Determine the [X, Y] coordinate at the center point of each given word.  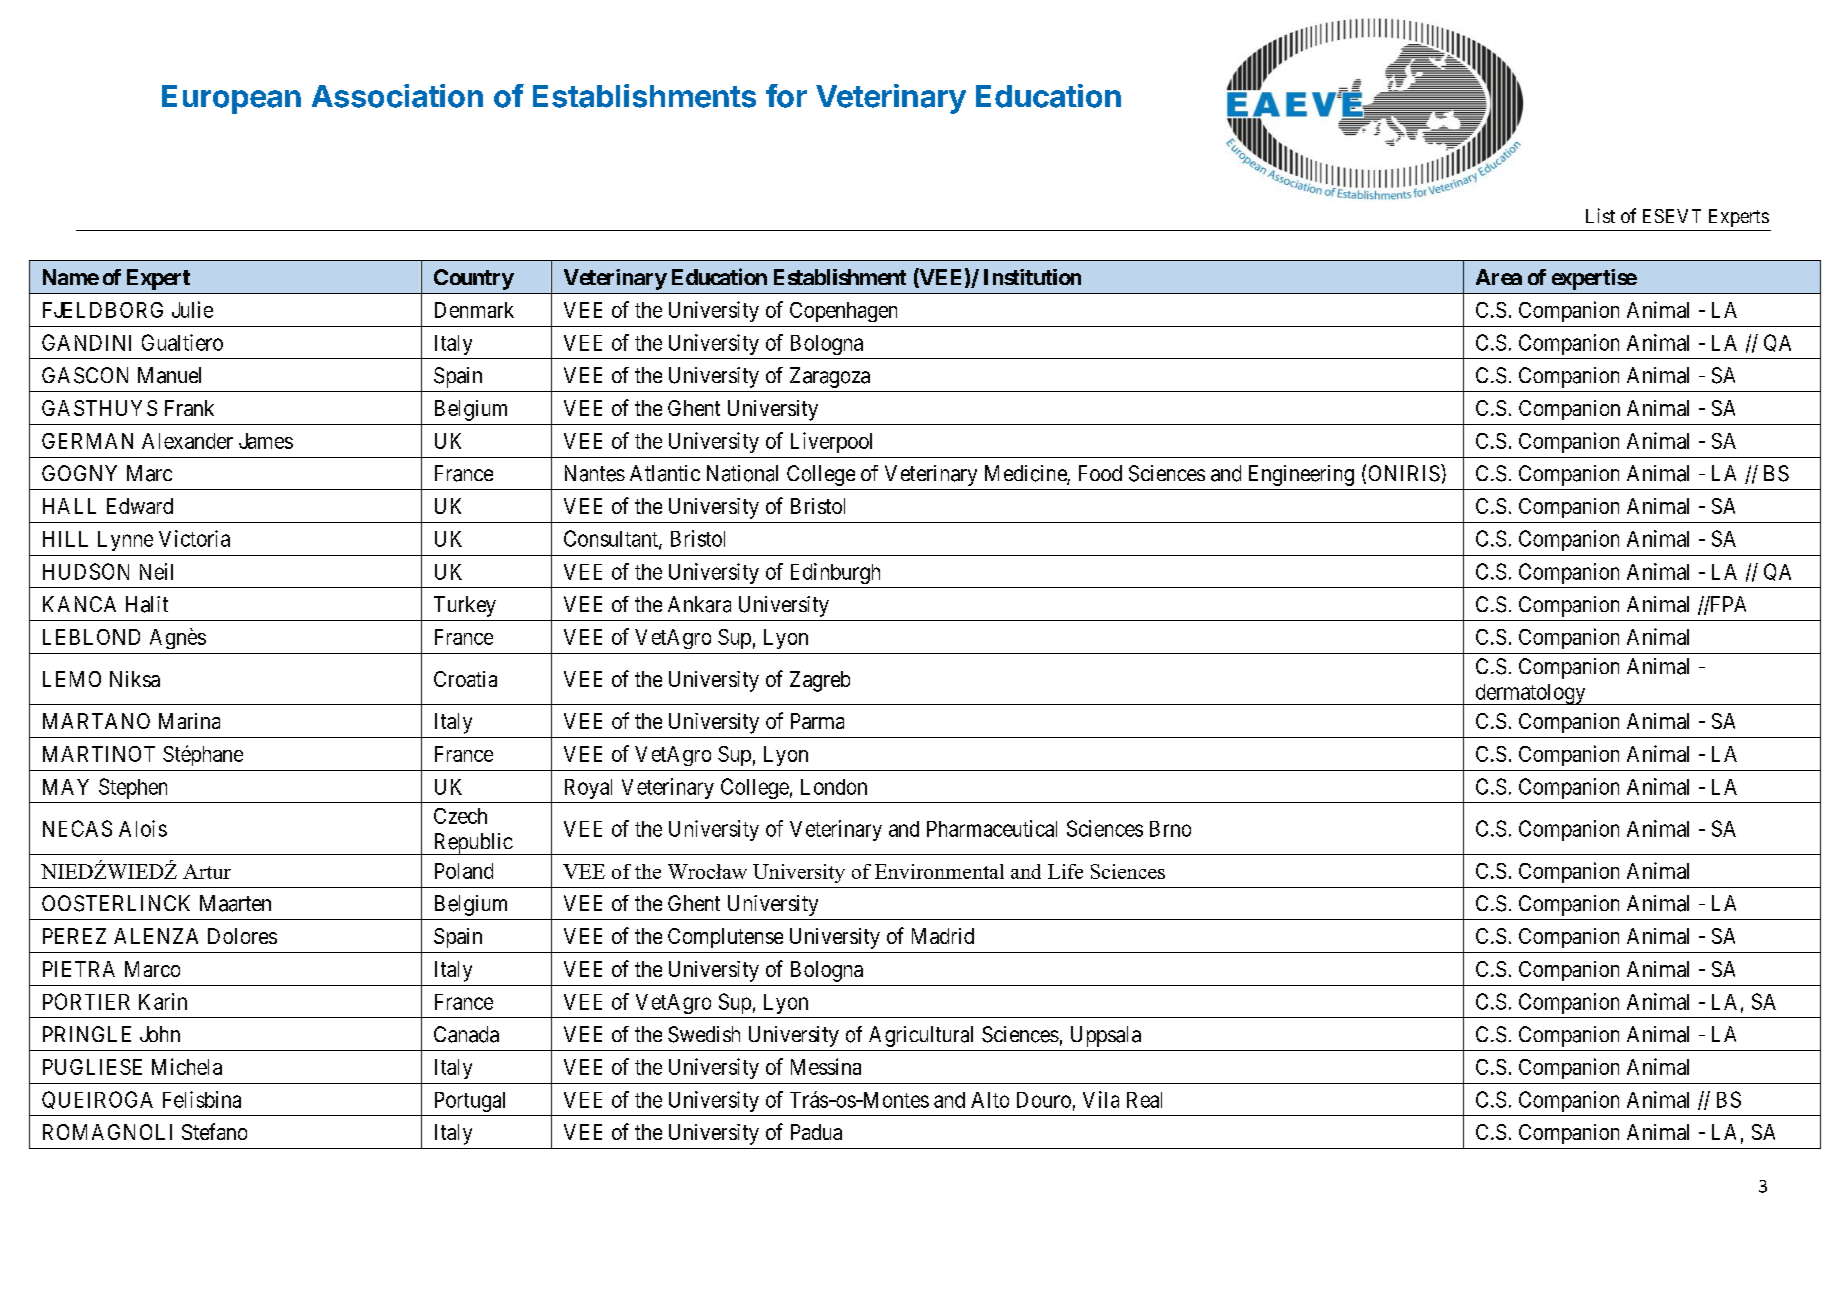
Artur [207, 871]
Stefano [214, 1131]
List [1600, 215]
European [231, 99]
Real [1144, 1100]
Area [1499, 277]
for [786, 96]
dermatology [1530, 694]
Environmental [939, 871]
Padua [816, 1132]
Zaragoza [830, 377]
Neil [156, 571]
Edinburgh [835, 573]
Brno [1170, 829]
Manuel [169, 375]
